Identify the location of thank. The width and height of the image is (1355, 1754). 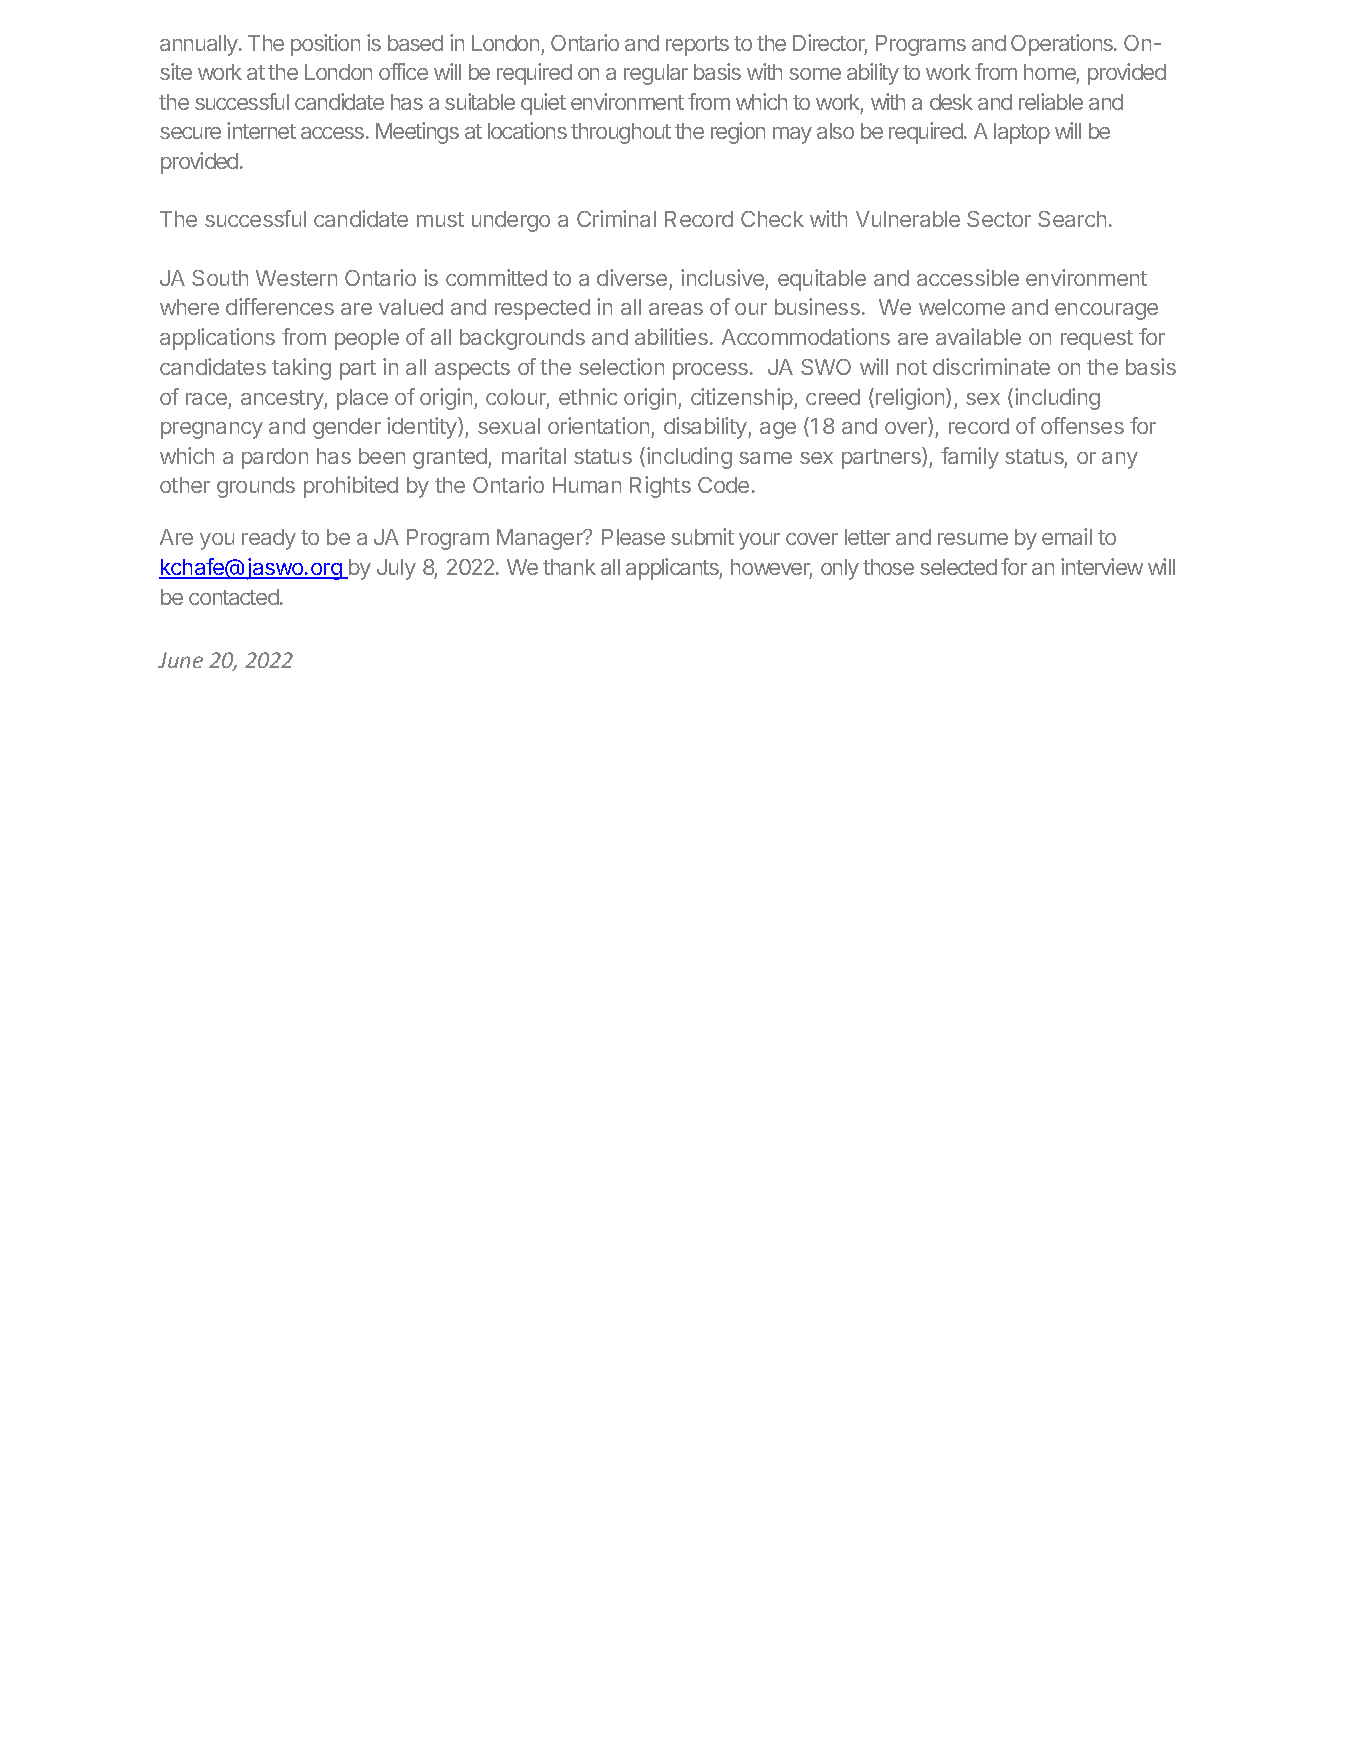
(569, 567).
